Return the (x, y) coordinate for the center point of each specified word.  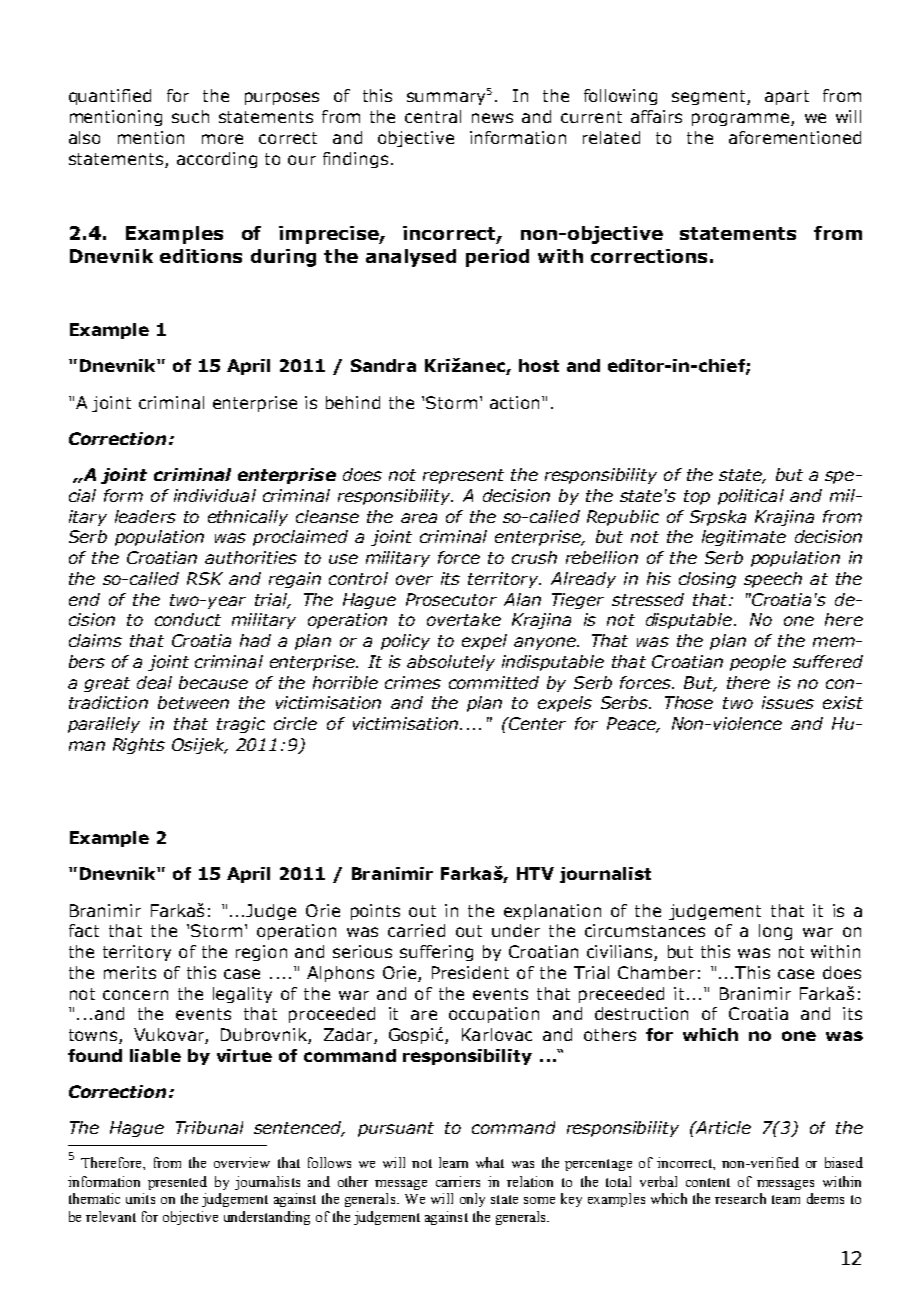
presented (177, 1183)
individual (215, 495)
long (775, 932)
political (751, 497)
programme (742, 119)
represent (463, 476)
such (190, 116)
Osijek (199, 746)
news (492, 118)
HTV (535, 873)
